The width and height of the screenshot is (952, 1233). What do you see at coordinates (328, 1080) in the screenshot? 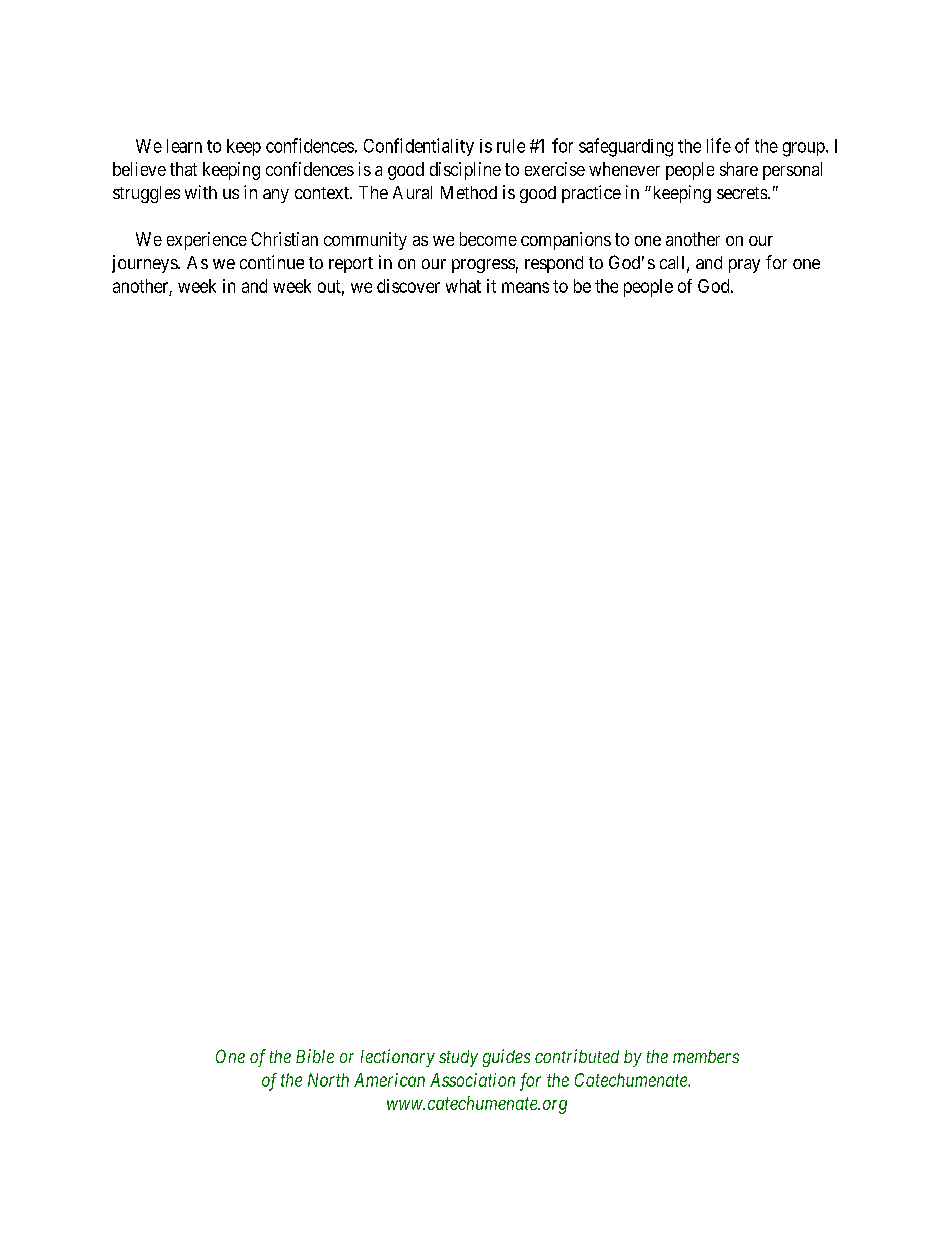
I see `North` at bounding box center [328, 1080].
